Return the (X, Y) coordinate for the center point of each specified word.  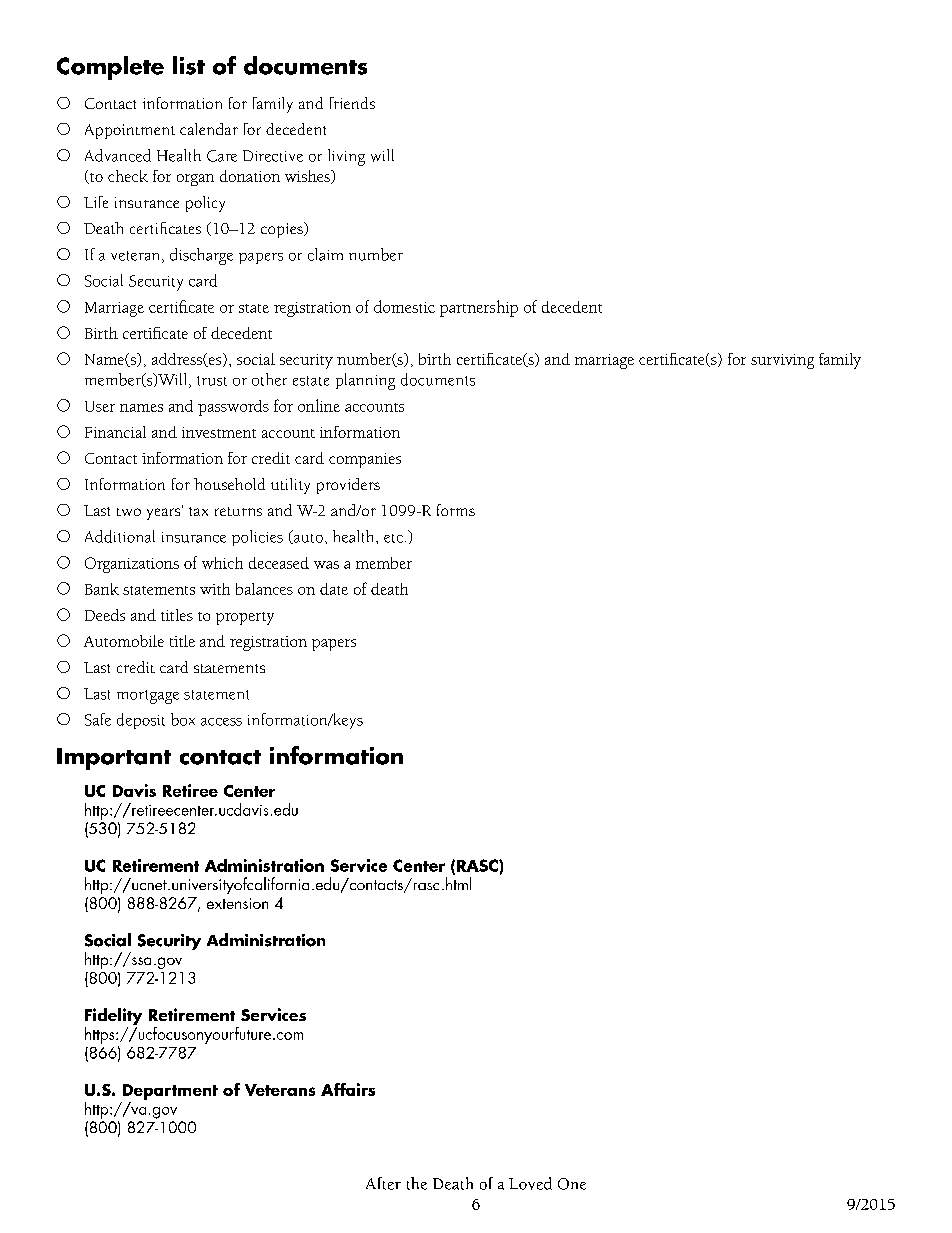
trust (212, 381)
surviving (782, 361)
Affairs (348, 1089)
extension (237, 903)
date (334, 589)
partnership (479, 308)
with (215, 589)
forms (456, 510)
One (572, 1184)
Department (170, 1092)
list (189, 65)
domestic (404, 306)
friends (352, 103)
